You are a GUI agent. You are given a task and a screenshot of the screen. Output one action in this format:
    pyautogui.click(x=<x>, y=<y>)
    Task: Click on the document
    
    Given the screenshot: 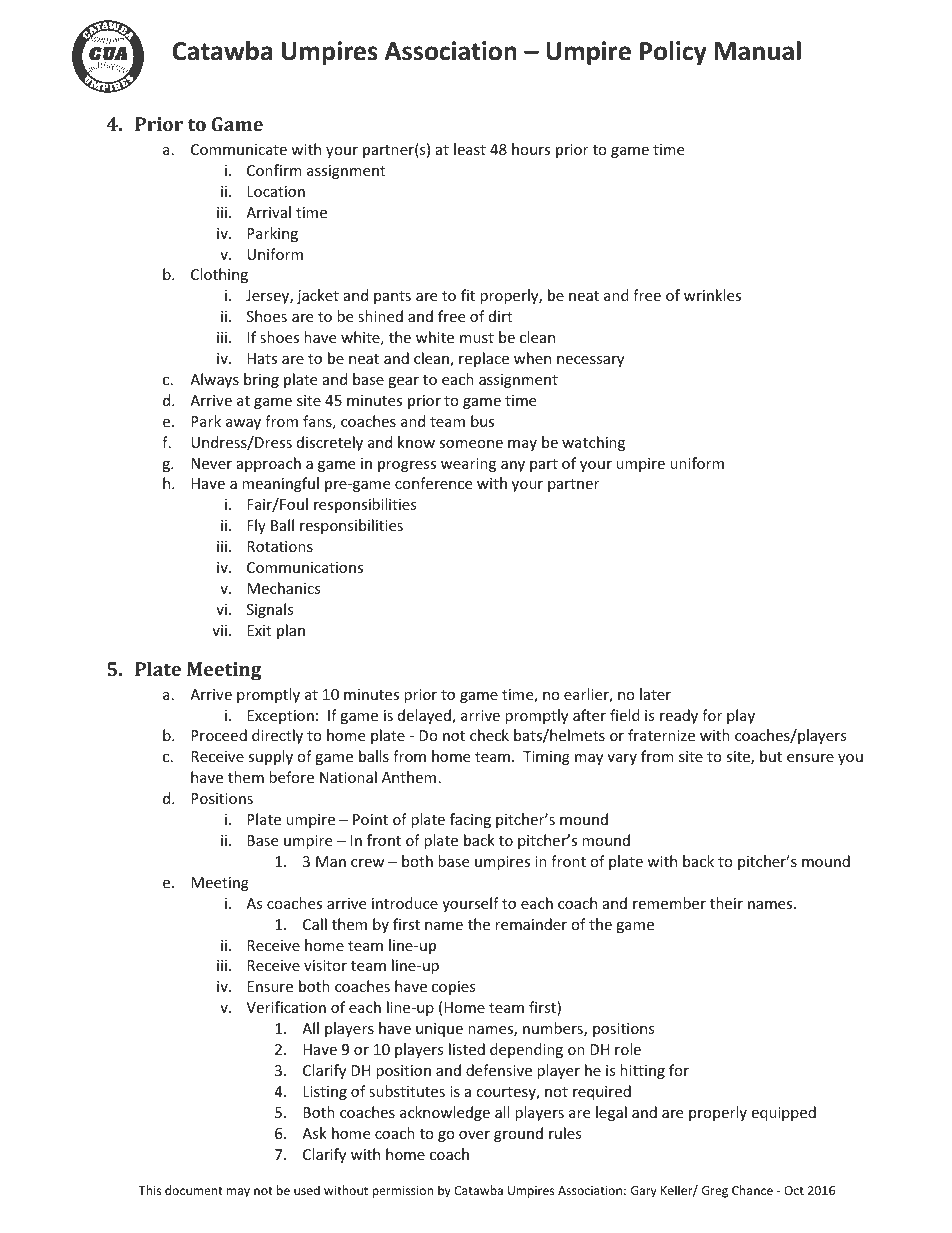 What is the action you would take?
    pyautogui.click(x=194, y=1190)
